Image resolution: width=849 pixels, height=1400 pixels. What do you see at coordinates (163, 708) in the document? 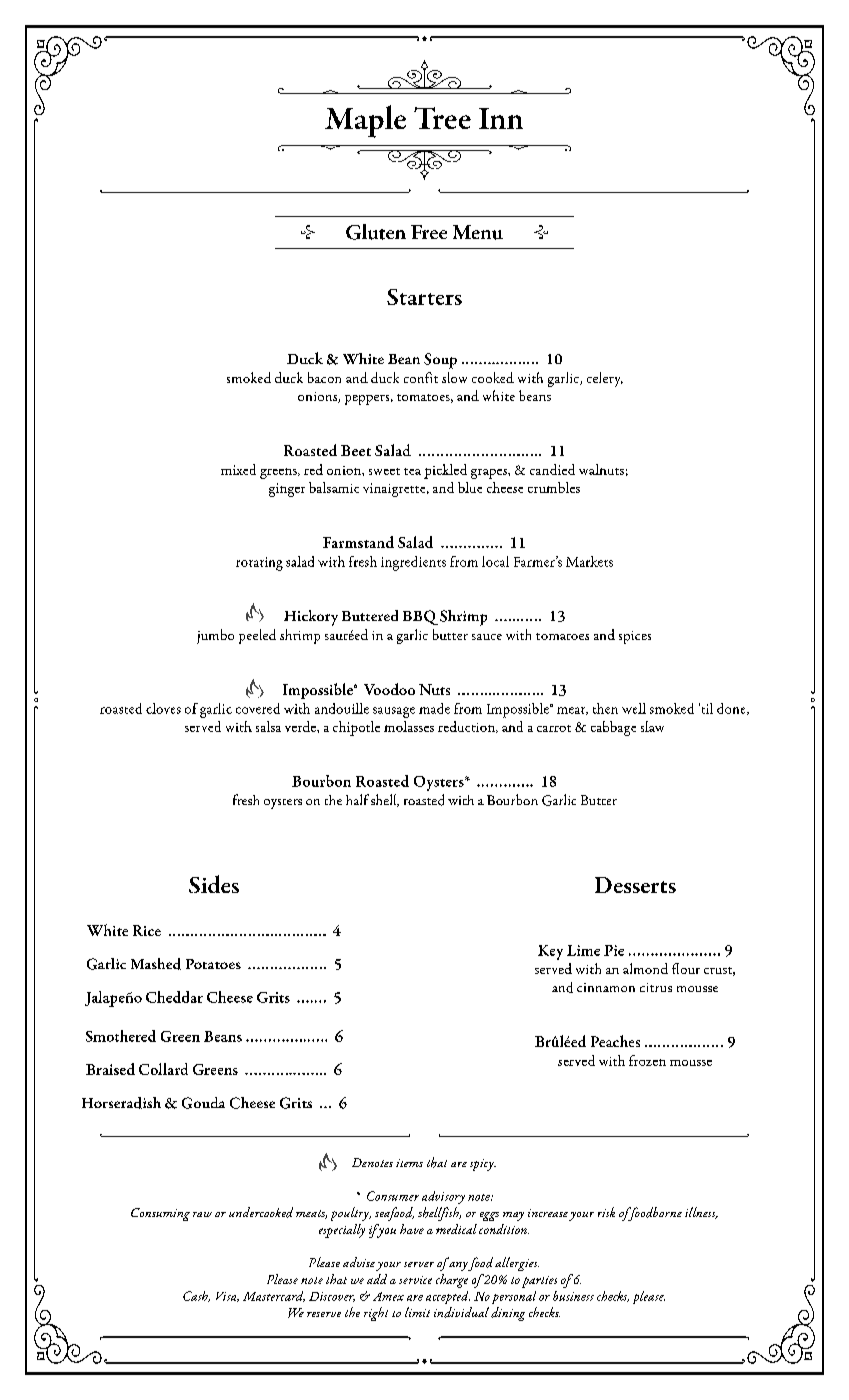
I see `cloves` at bounding box center [163, 708].
